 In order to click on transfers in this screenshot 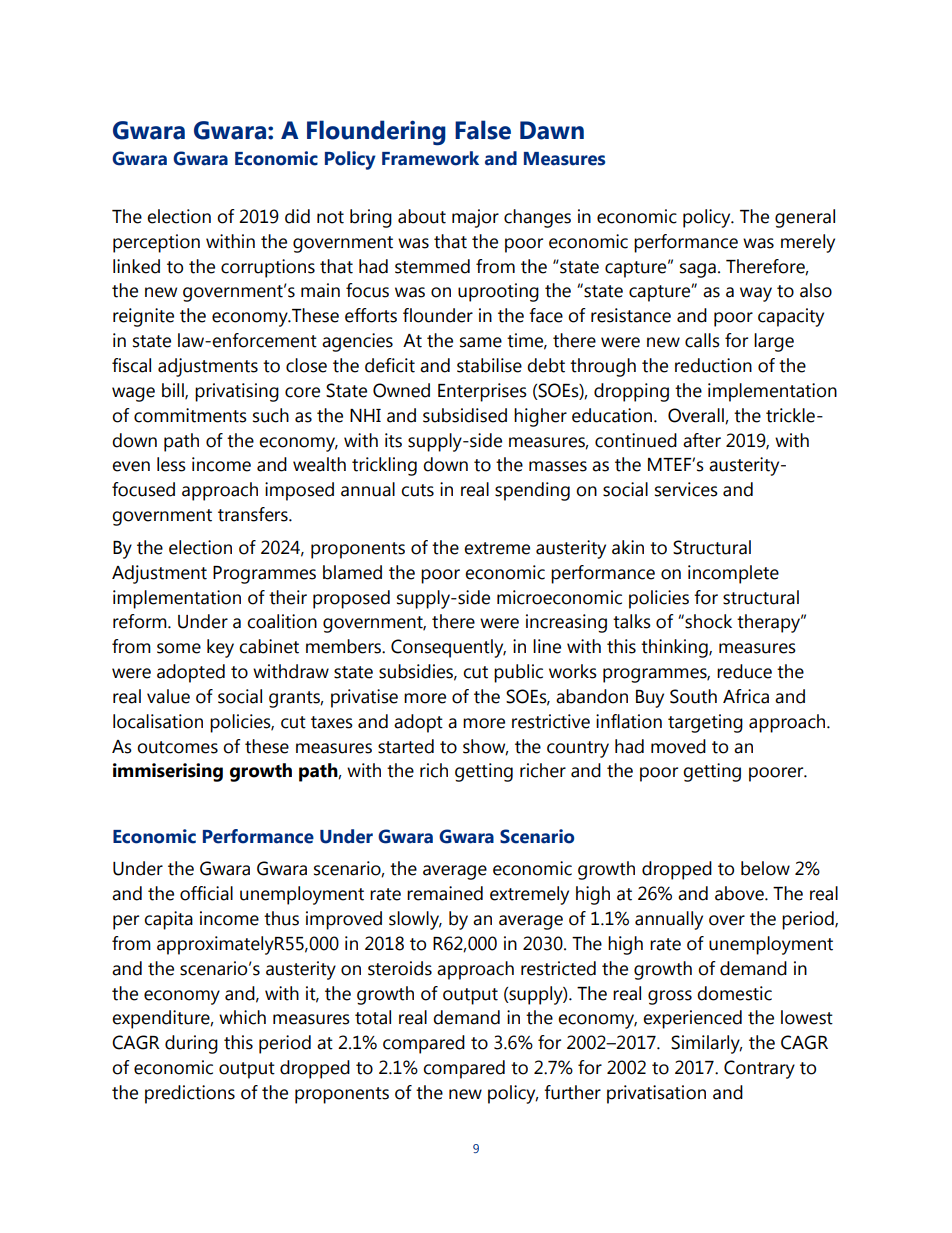, I will do `click(254, 514)`.
